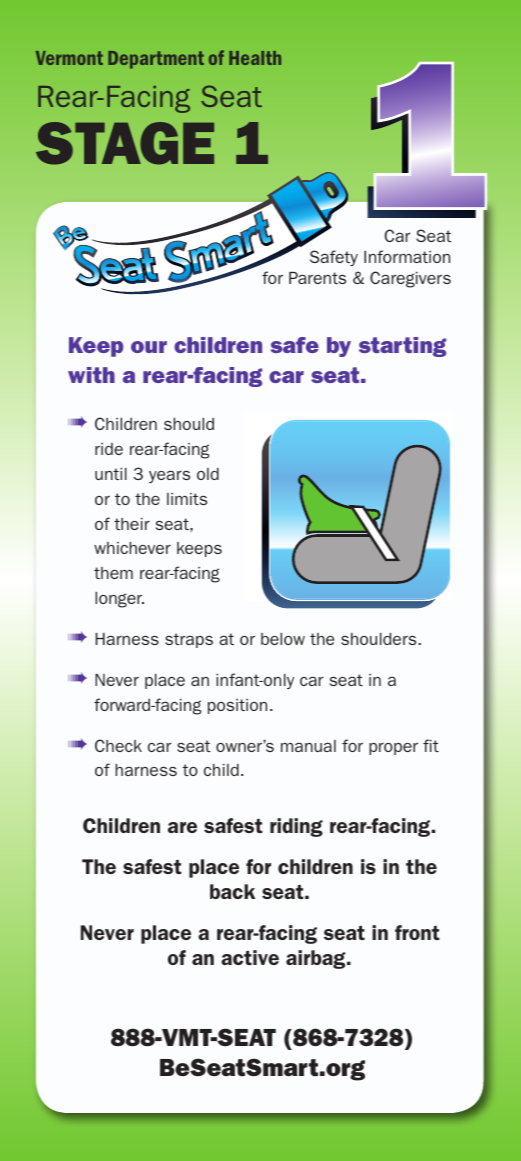  What do you see at coordinates (237, 706) in the screenshot?
I see `position` at bounding box center [237, 706].
